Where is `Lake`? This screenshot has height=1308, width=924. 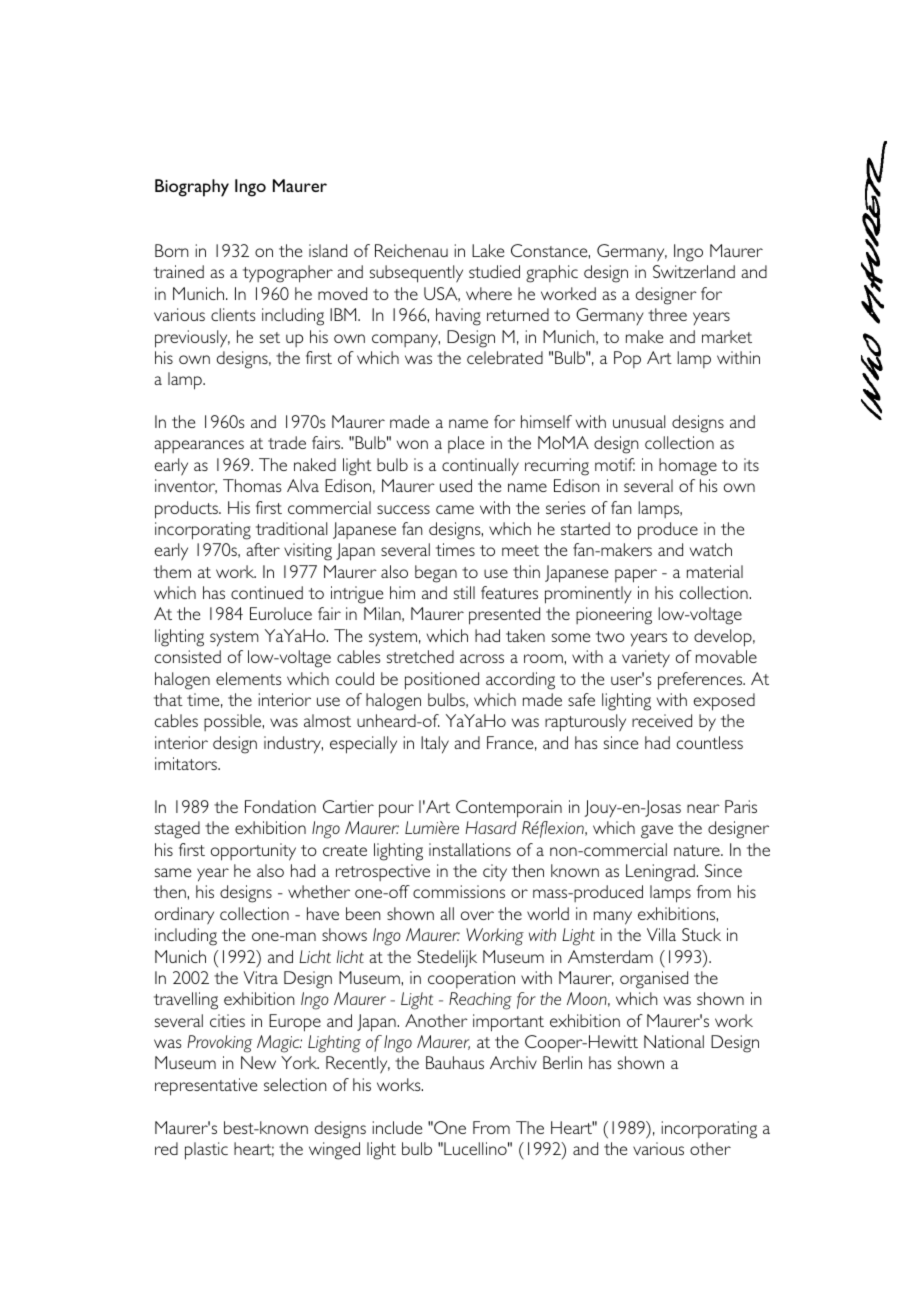 Lake is located at coordinates (488, 250).
